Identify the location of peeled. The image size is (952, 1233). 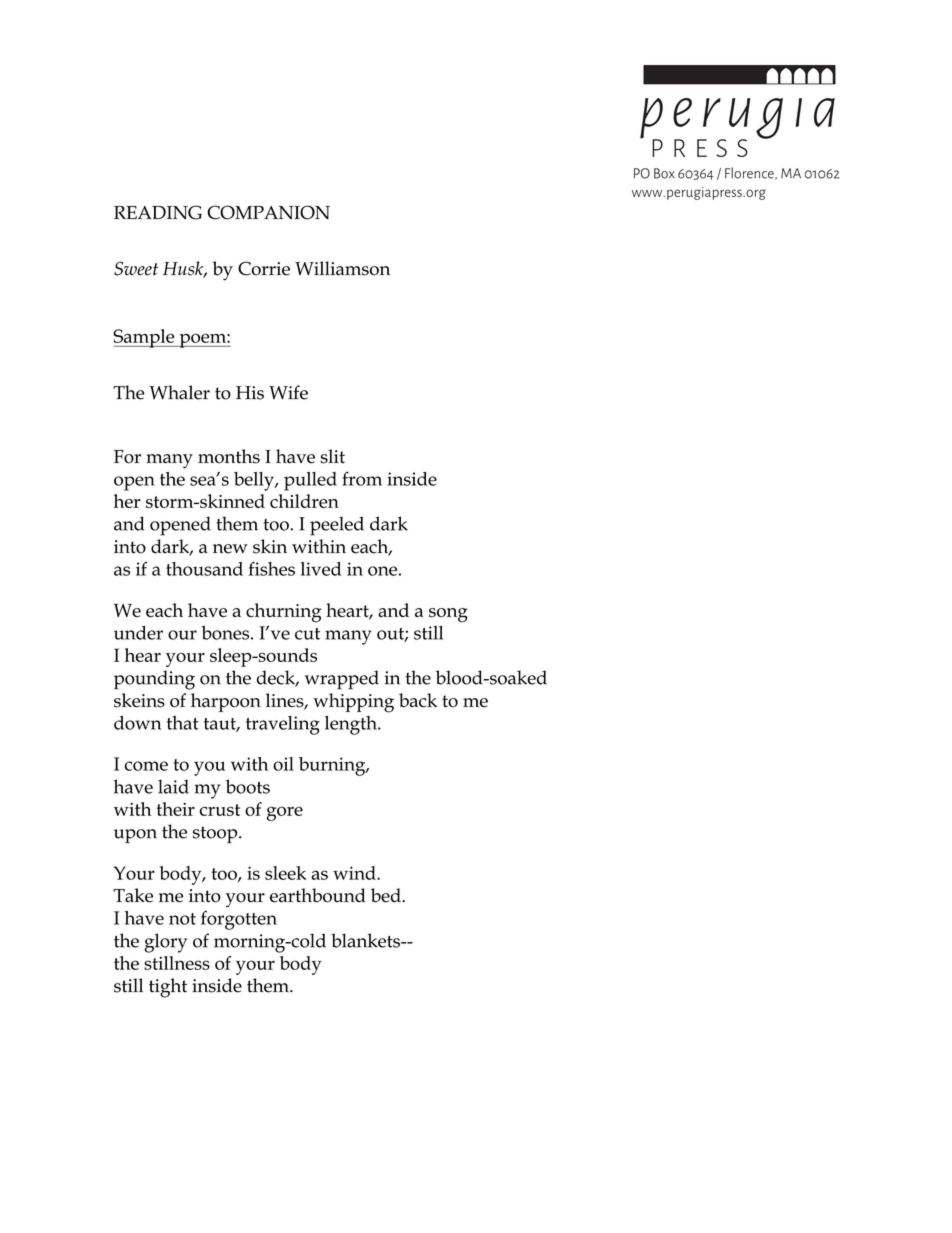
(337, 526).
